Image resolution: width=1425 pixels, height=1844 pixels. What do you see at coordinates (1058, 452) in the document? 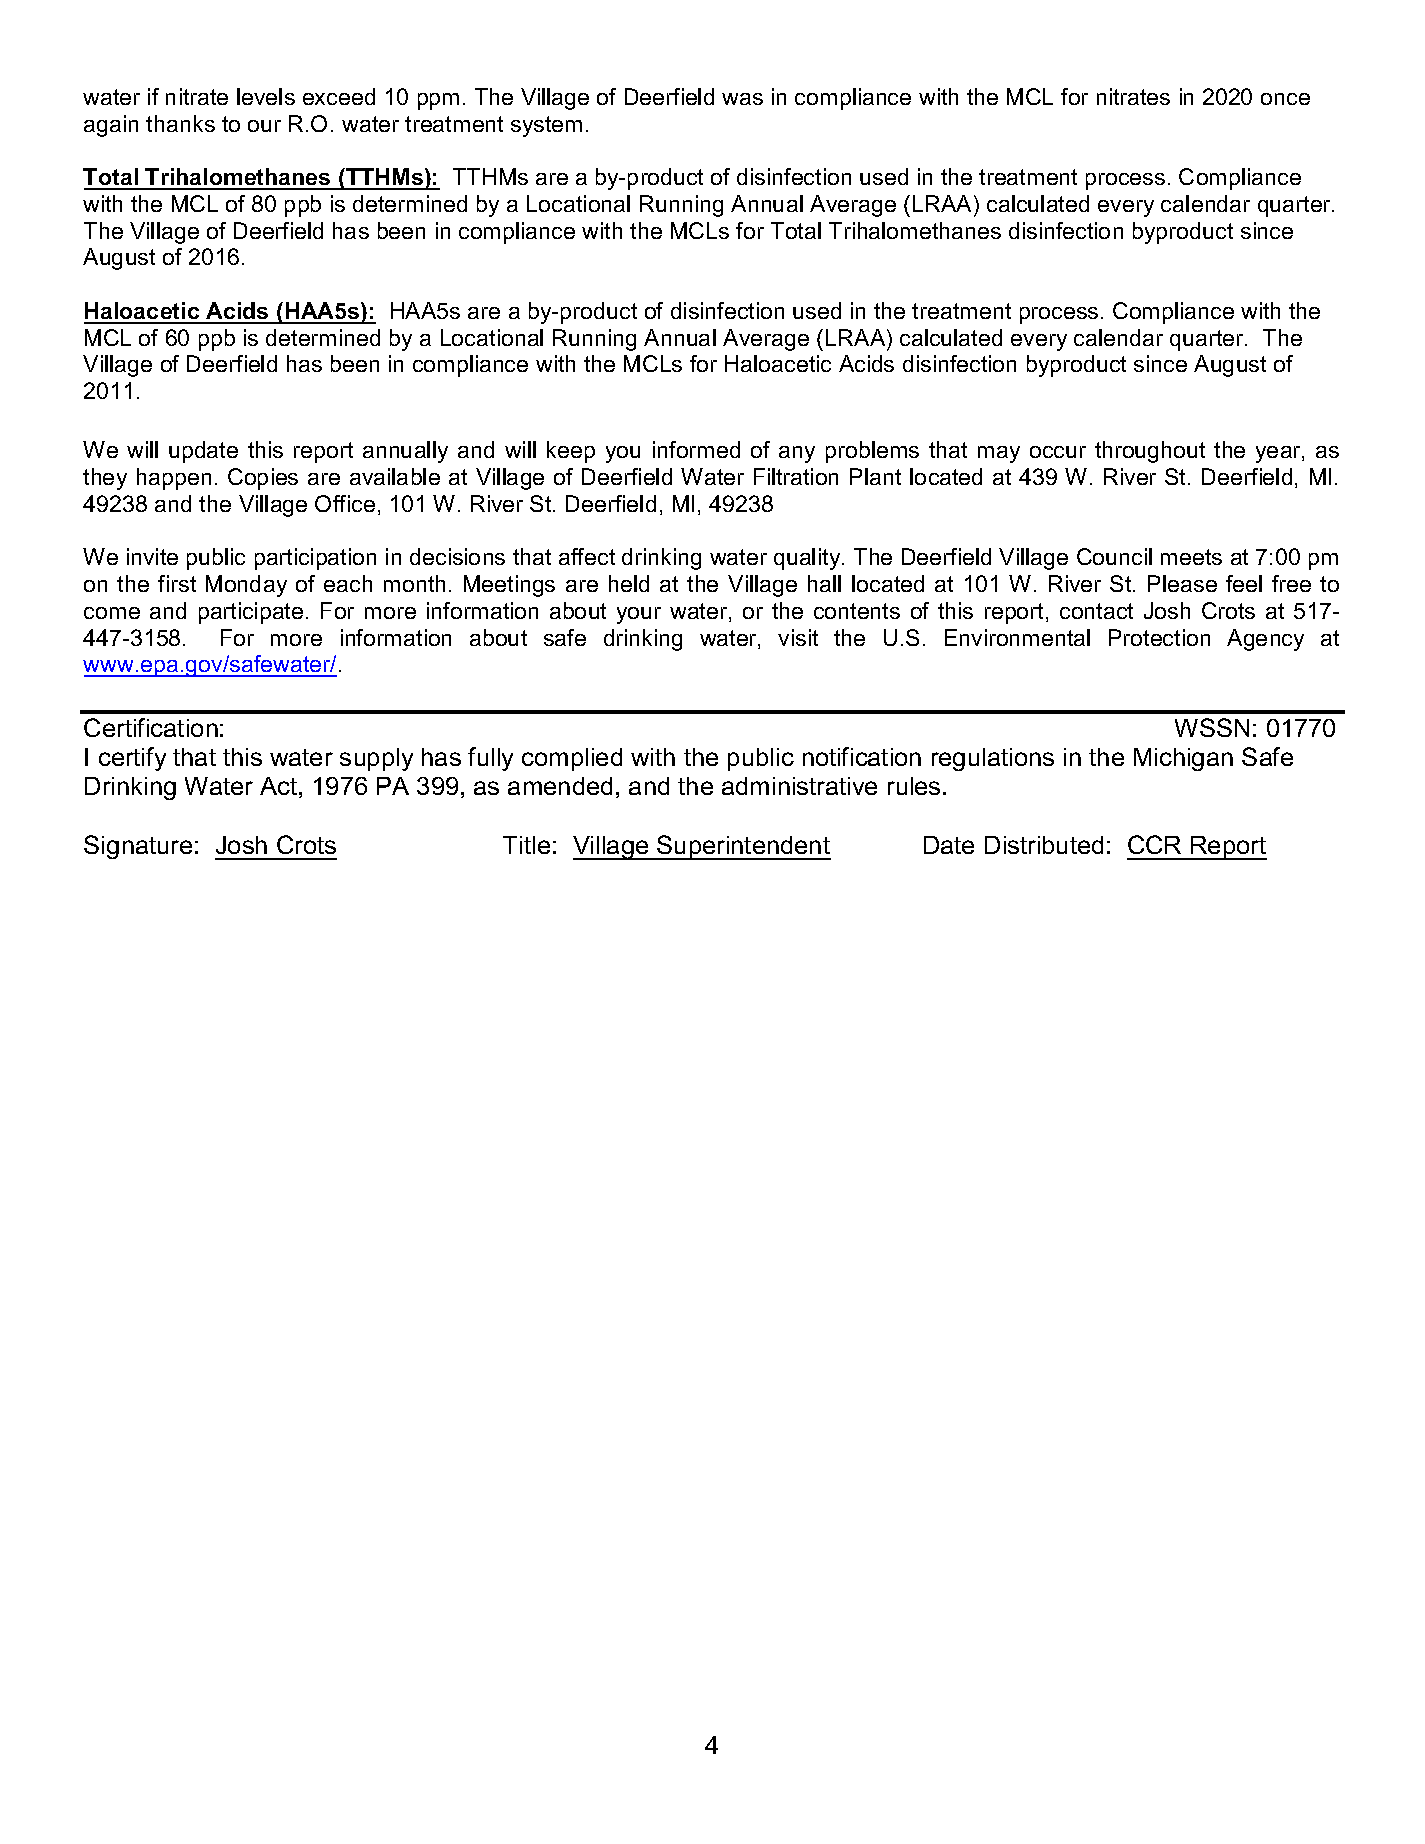
I see `occur` at bounding box center [1058, 452].
